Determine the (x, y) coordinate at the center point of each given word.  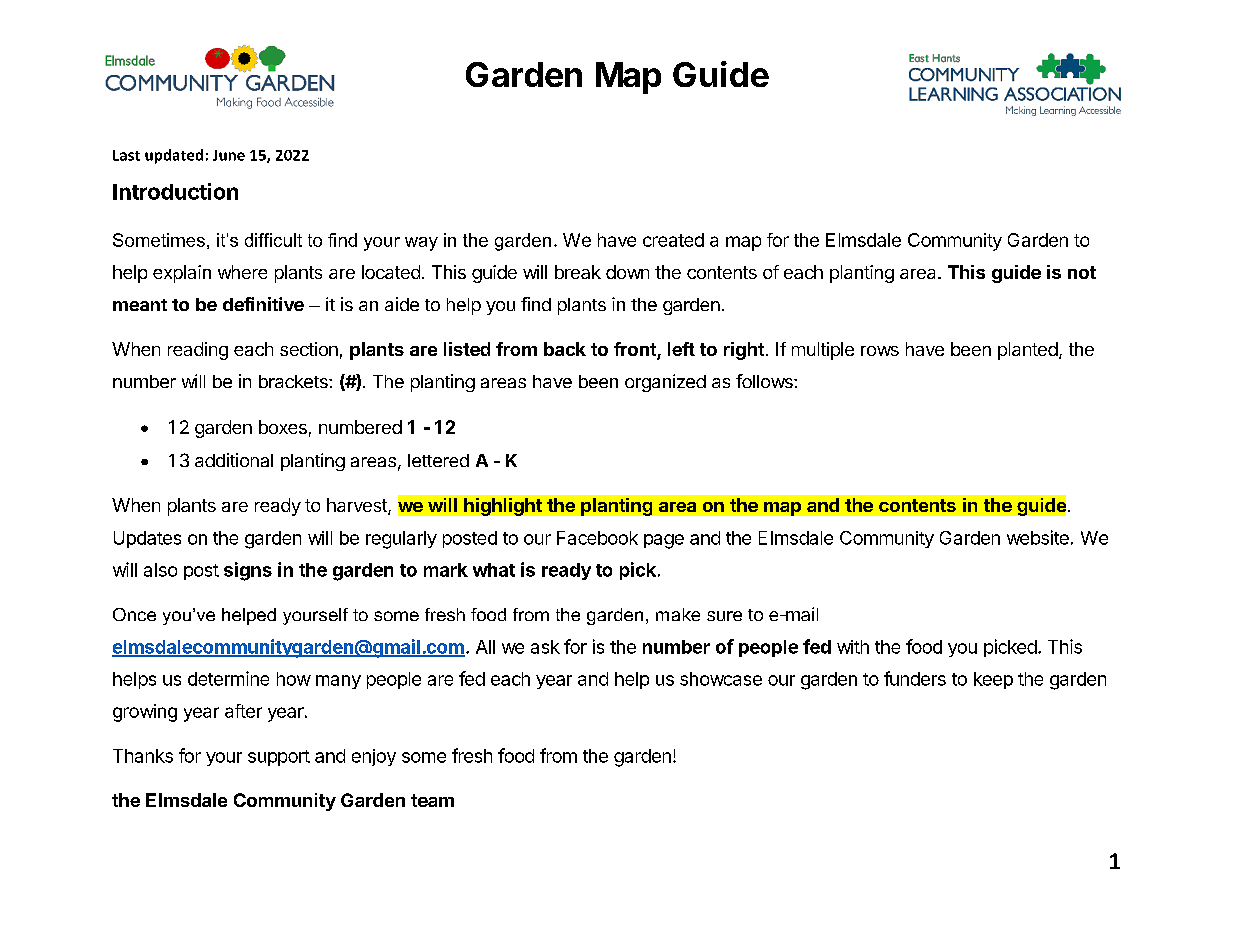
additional (234, 460)
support (279, 758)
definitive (263, 304)
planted (1028, 351)
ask (545, 647)
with (853, 647)
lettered (438, 460)
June (229, 155)
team (432, 800)
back (565, 349)
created (673, 240)
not (1082, 272)
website (1038, 537)
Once (134, 614)
